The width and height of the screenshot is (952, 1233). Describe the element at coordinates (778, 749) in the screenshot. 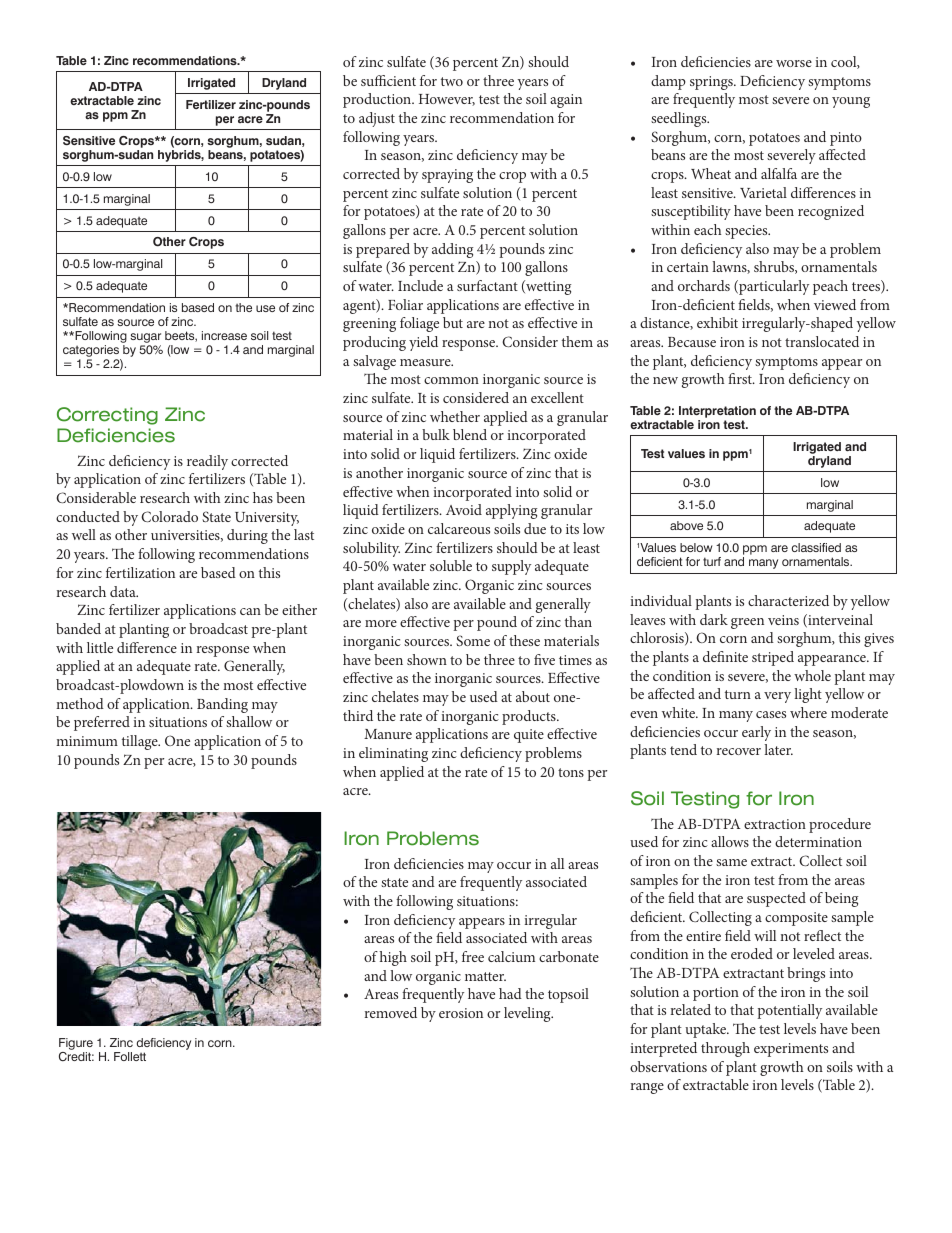

I see `later` at that location.
